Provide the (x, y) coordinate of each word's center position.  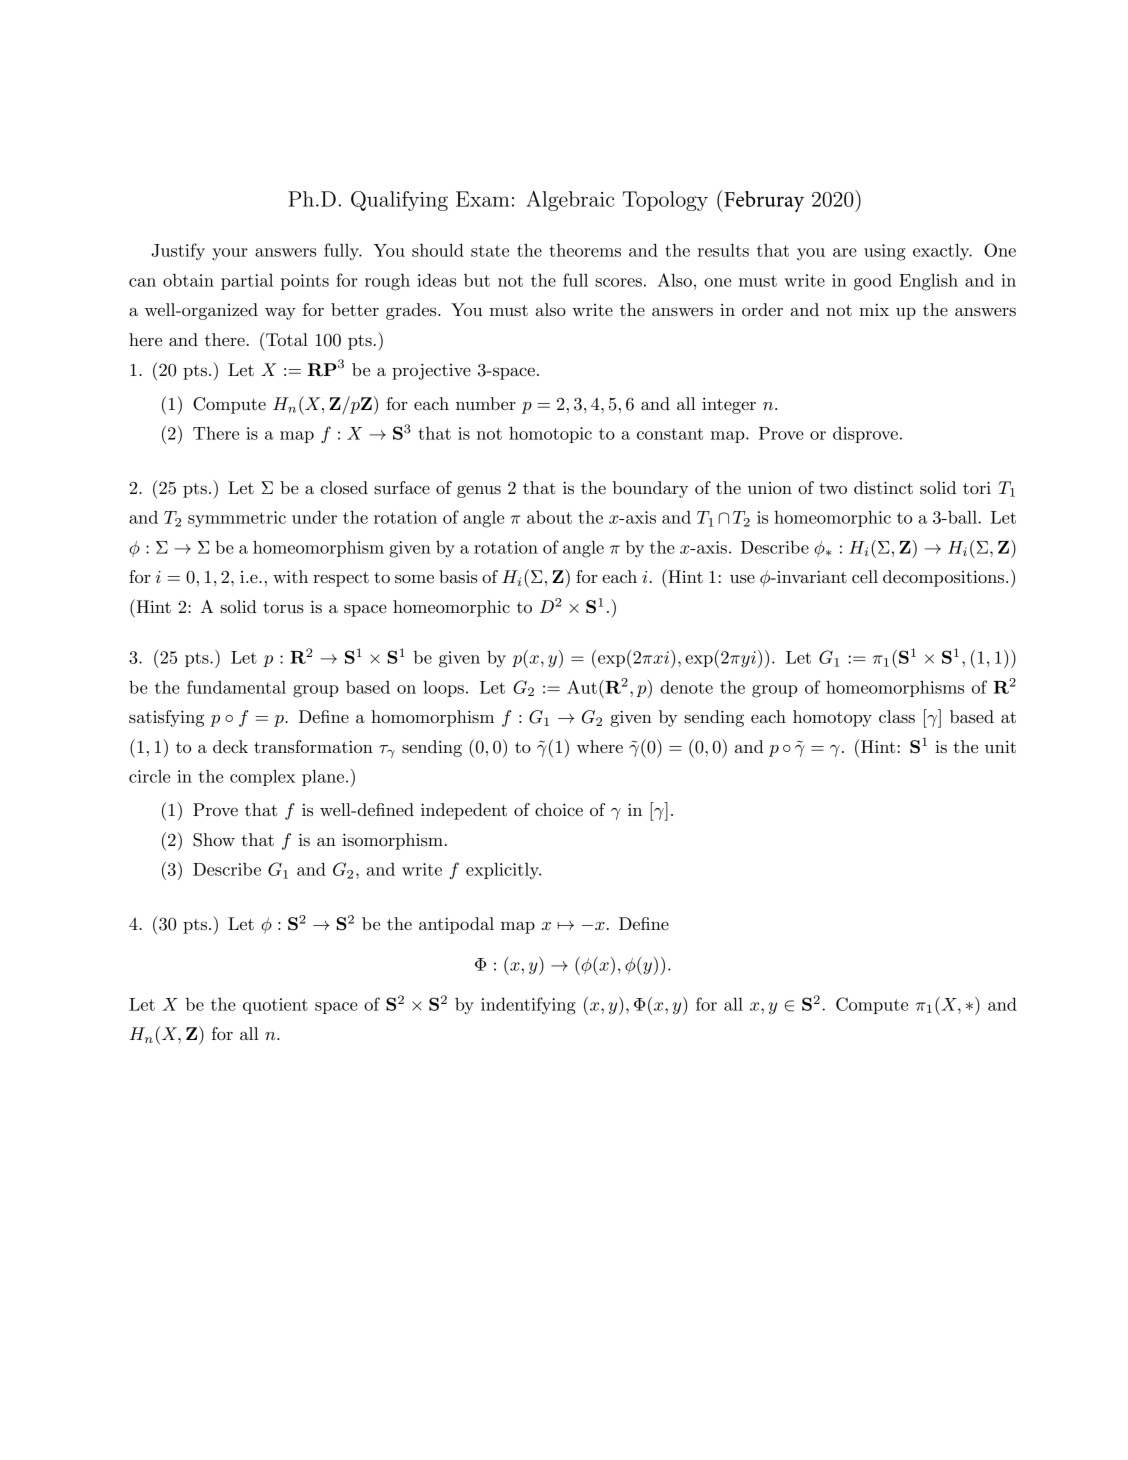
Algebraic (570, 201)
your (230, 254)
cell (865, 576)
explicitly (503, 871)
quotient (275, 1006)
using (885, 252)
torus (283, 608)
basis (458, 576)
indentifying (528, 1006)
